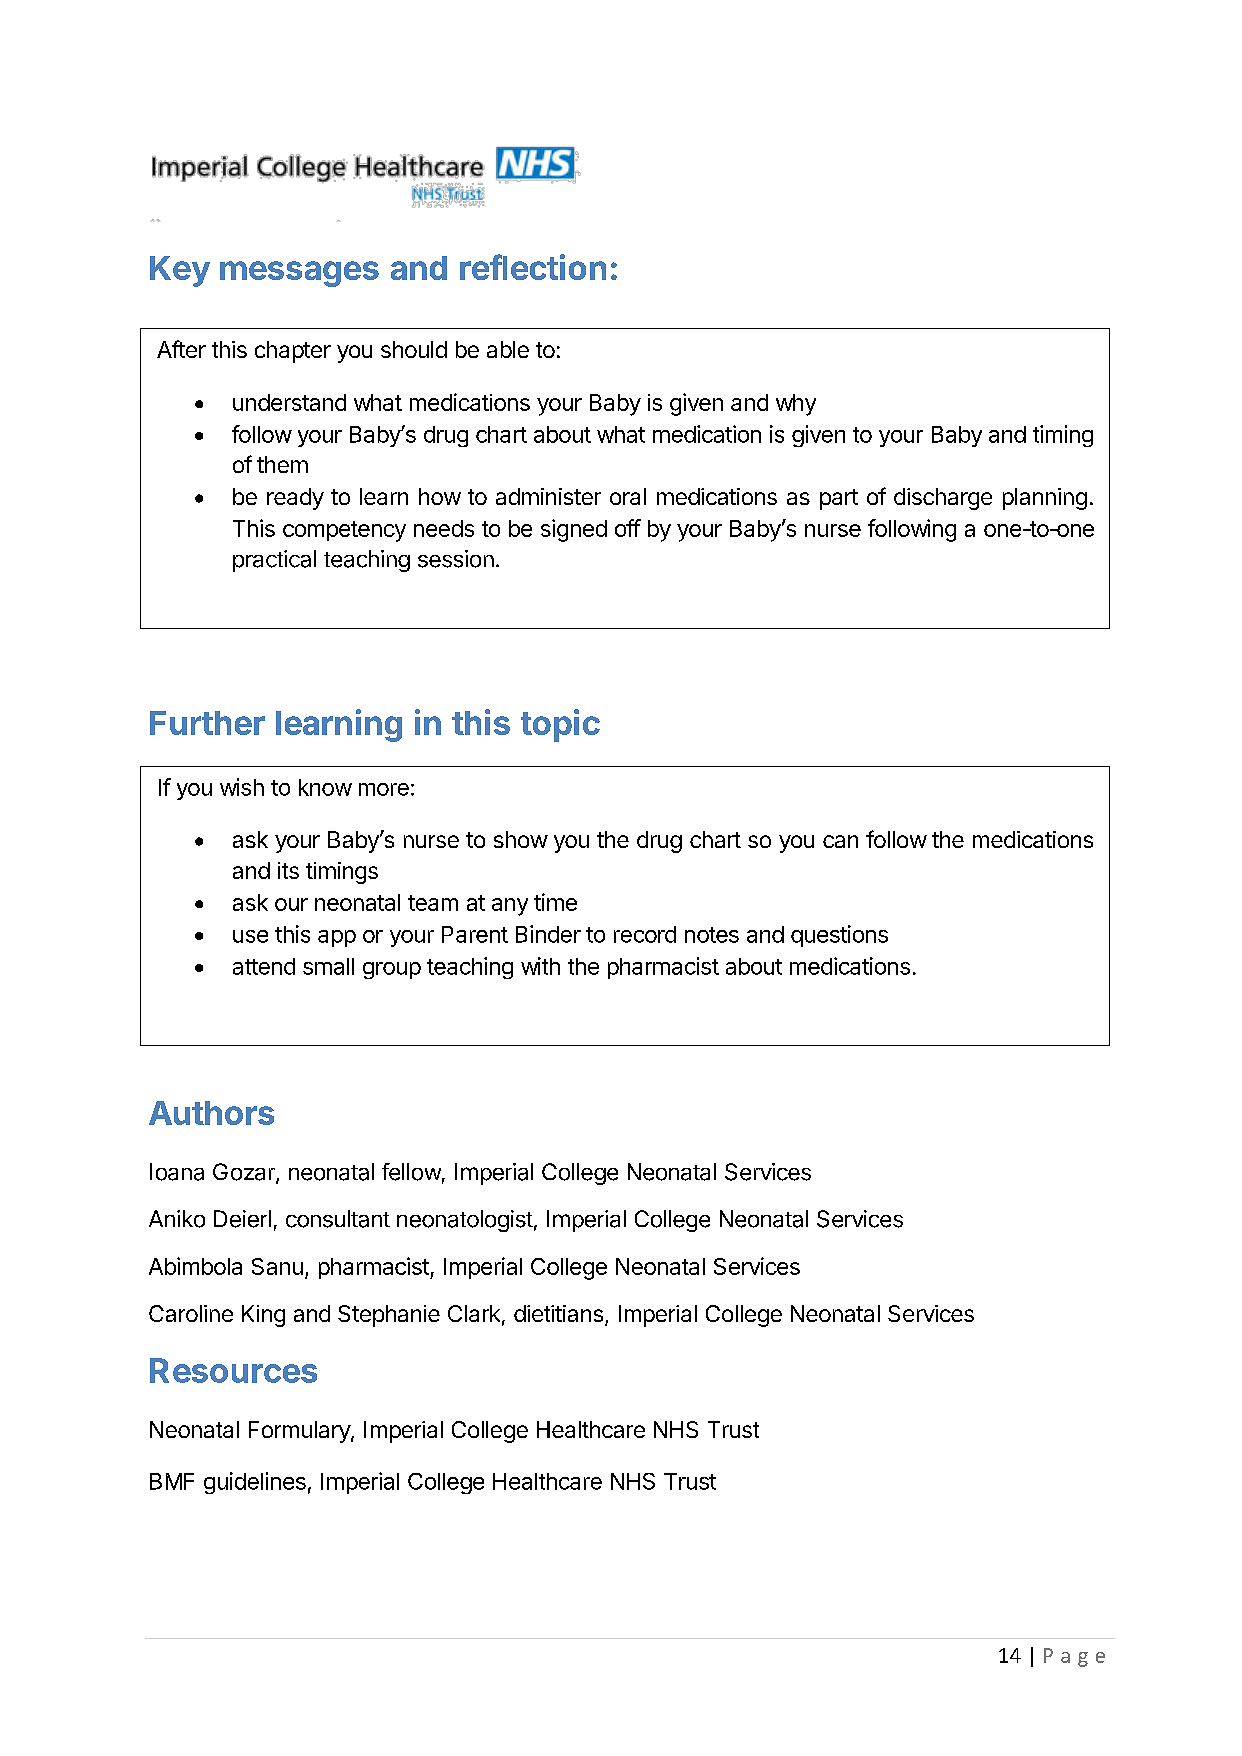 The image size is (1242, 1756). What do you see at coordinates (255, 1483) in the screenshot?
I see `guidelines` at bounding box center [255, 1483].
